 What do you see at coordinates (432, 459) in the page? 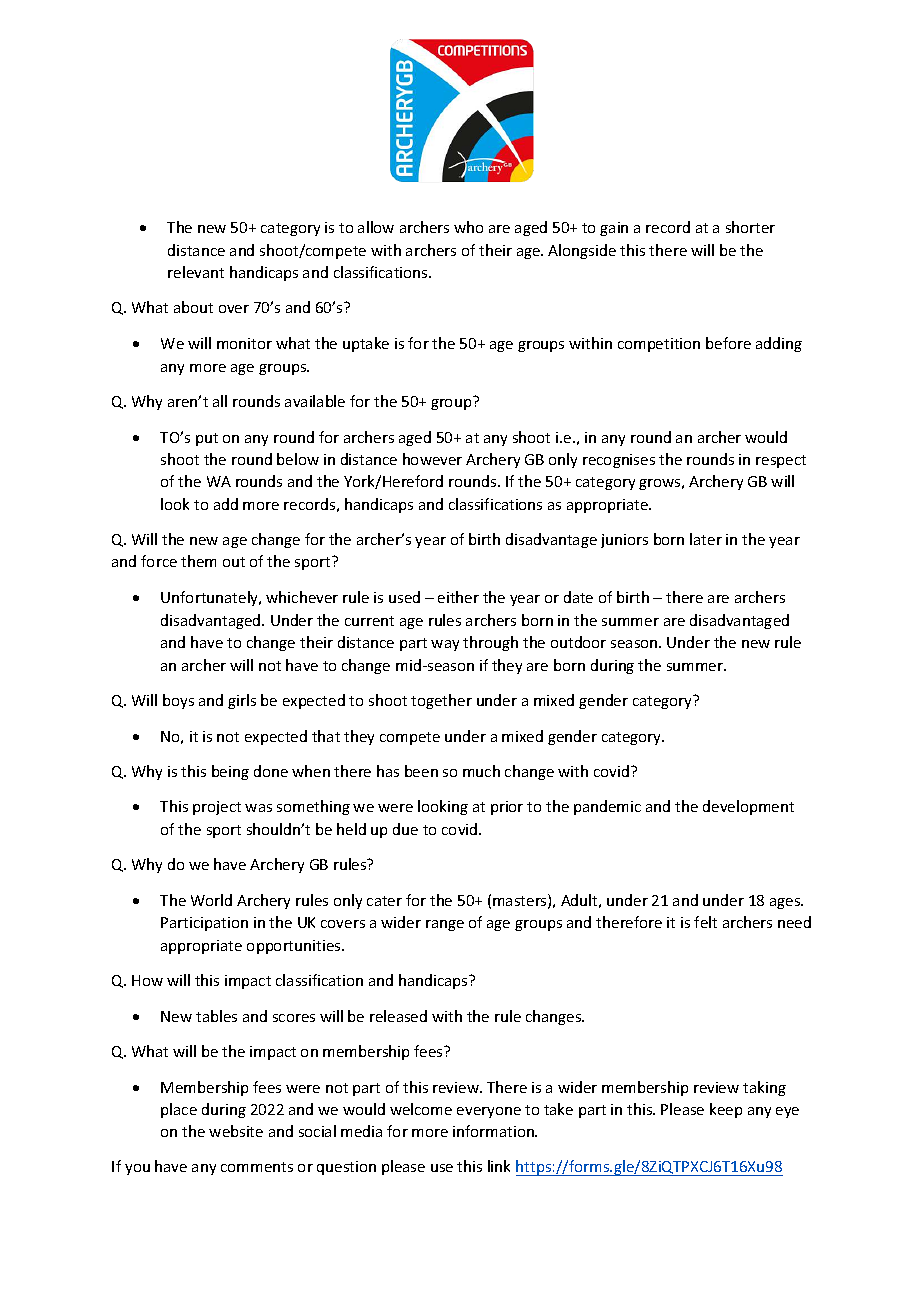
I see `however` at bounding box center [432, 459].
